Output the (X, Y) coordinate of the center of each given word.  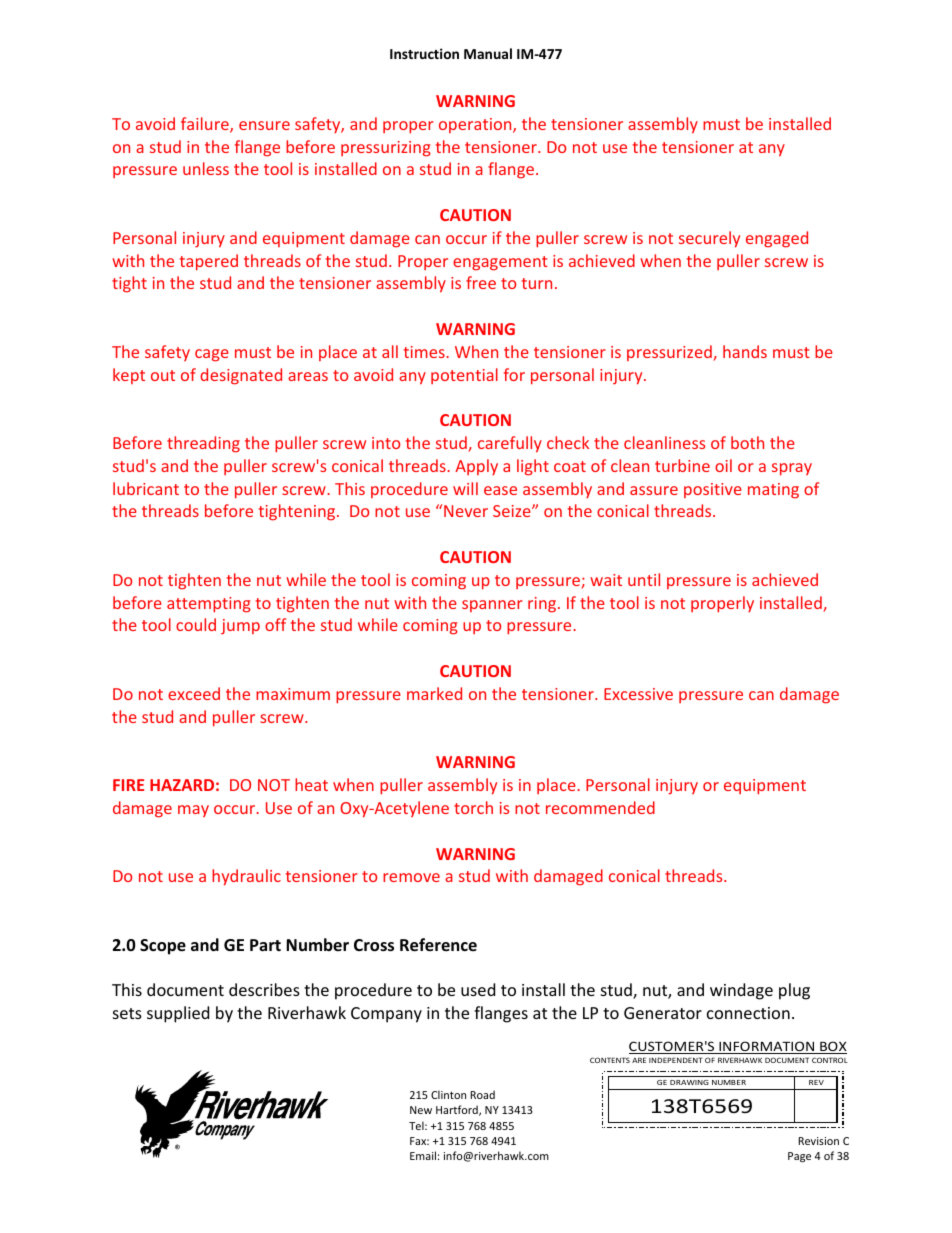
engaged (777, 239)
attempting (209, 605)
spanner (492, 606)
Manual (488, 53)
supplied (178, 1014)
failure (206, 125)
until (644, 579)
